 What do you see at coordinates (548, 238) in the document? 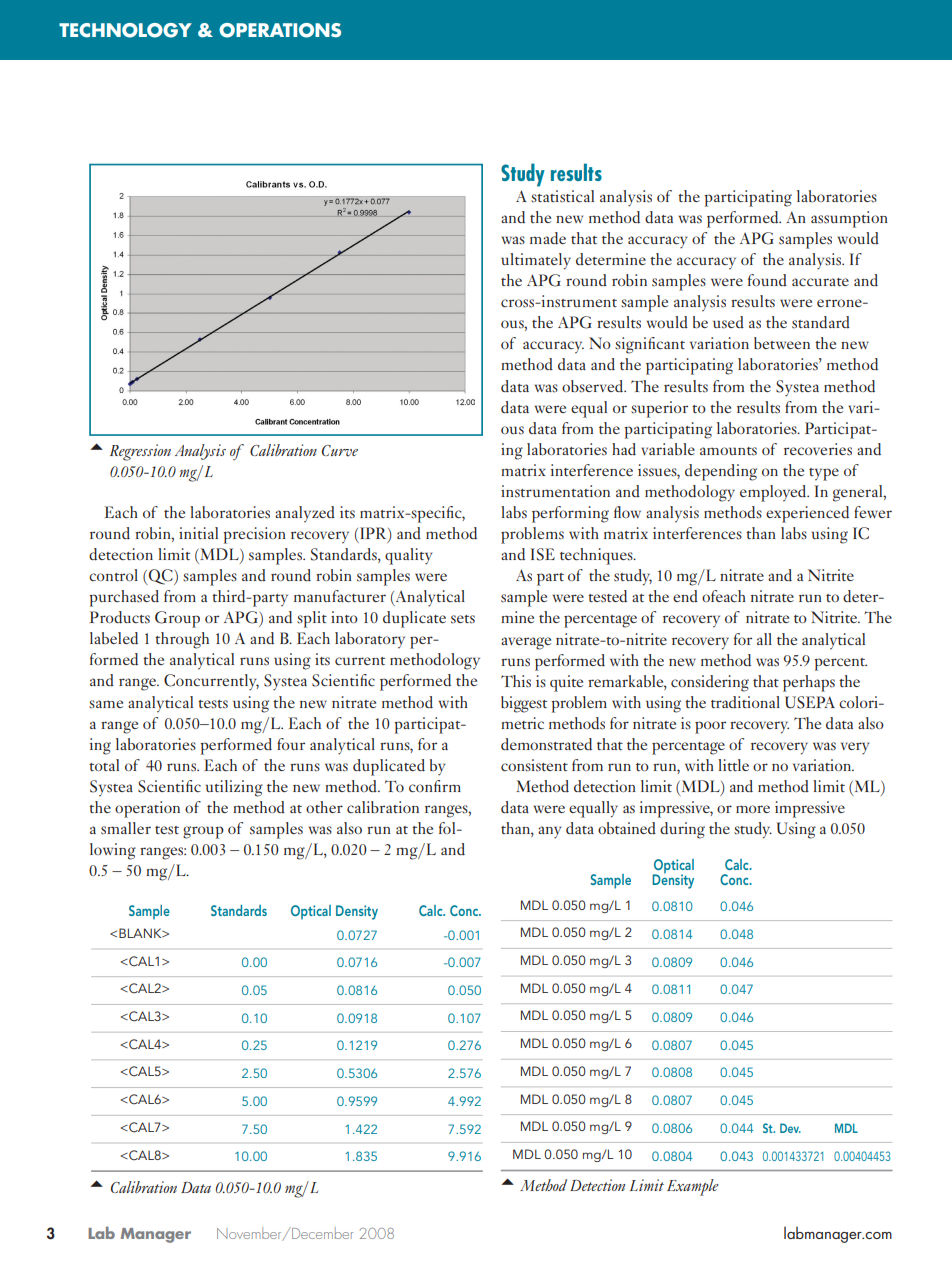
I see `made` at bounding box center [548, 238].
